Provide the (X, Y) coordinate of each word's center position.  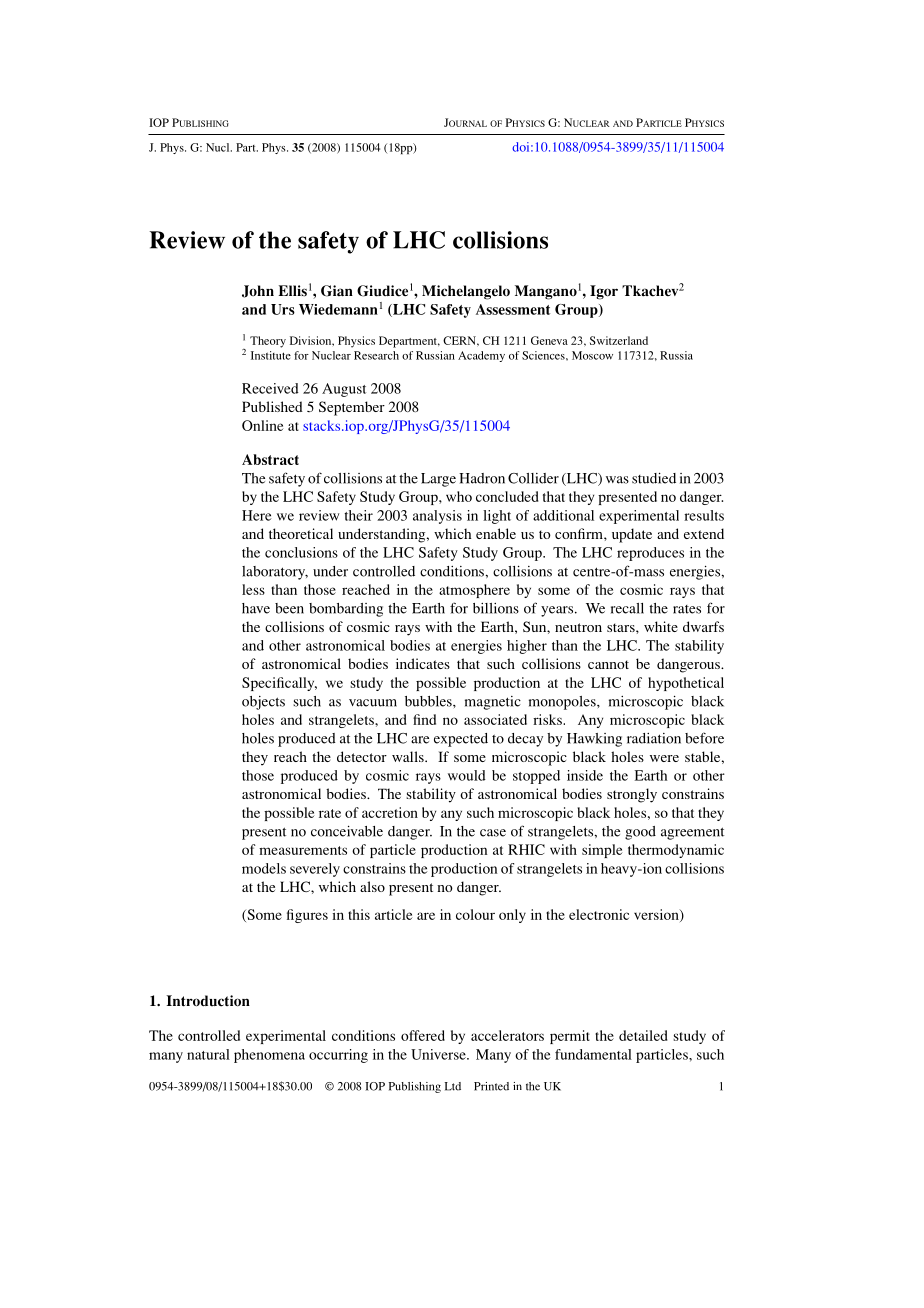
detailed (643, 1035)
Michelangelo (466, 292)
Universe (439, 1054)
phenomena (269, 1056)
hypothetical (686, 684)
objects (263, 703)
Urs (283, 309)
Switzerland (619, 340)
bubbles (429, 701)
